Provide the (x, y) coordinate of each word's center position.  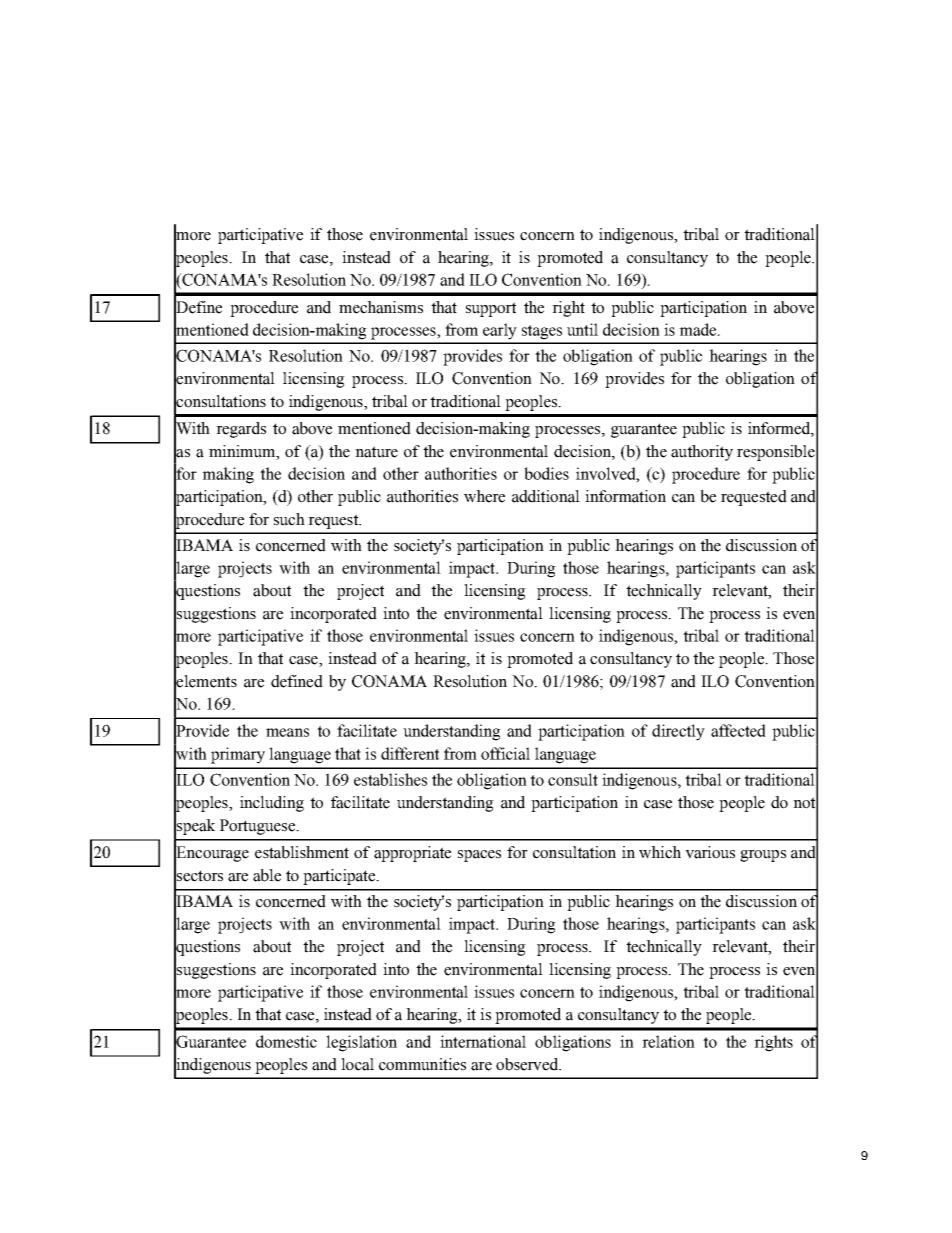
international (483, 1041)
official (505, 753)
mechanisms (381, 307)
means (287, 732)
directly (678, 732)
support (491, 309)
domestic (286, 1041)
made (699, 329)
